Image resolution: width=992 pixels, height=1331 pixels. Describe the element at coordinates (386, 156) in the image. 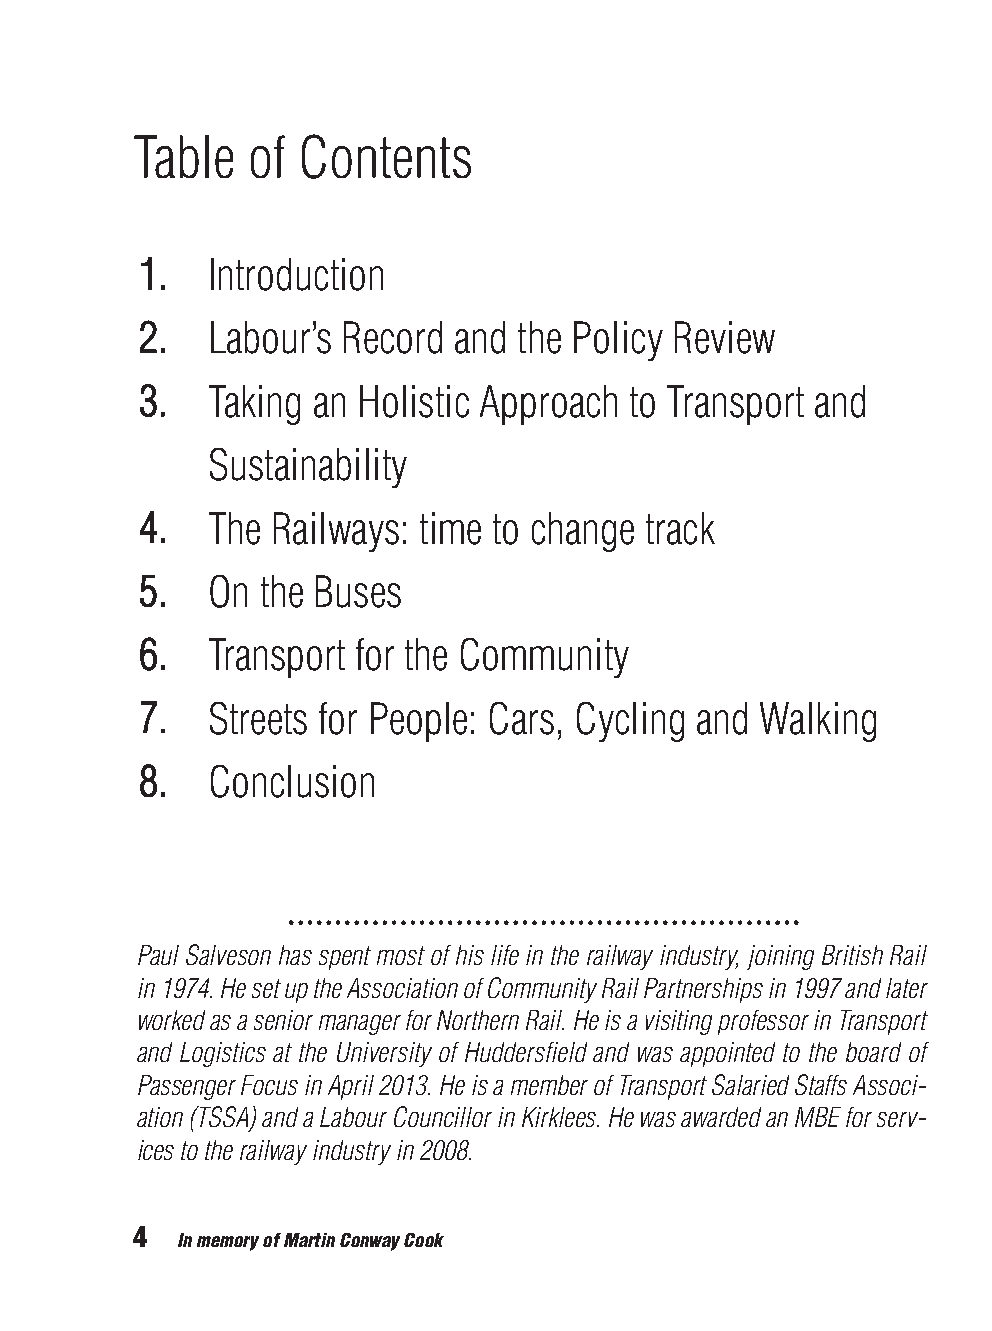

I see `Contents` at that location.
